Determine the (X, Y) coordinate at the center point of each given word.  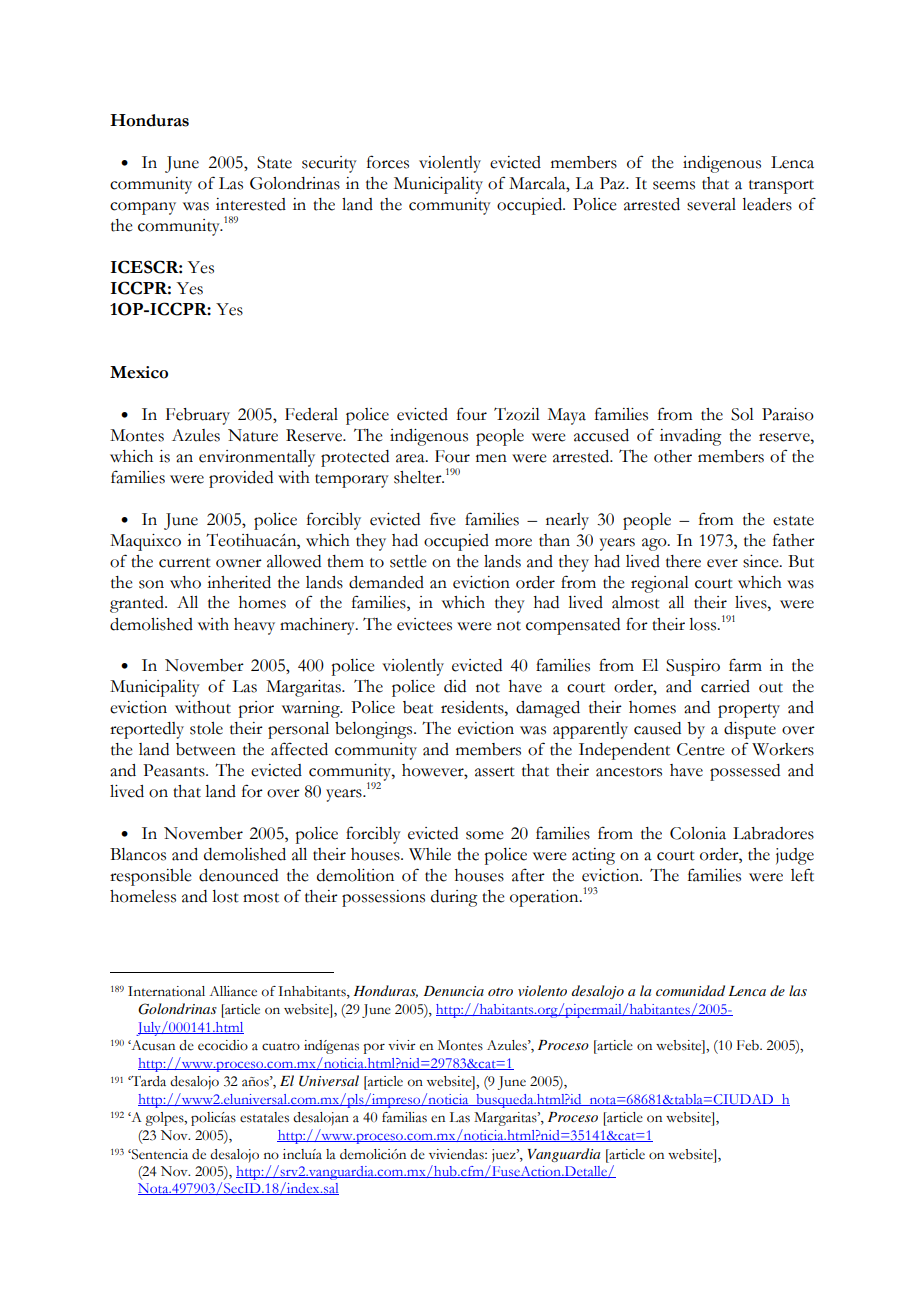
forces (388, 162)
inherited (239, 582)
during (454, 898)
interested (251, 204)
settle (408, 561)
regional (660, 584)
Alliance (233, 991)
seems (674, 185)
